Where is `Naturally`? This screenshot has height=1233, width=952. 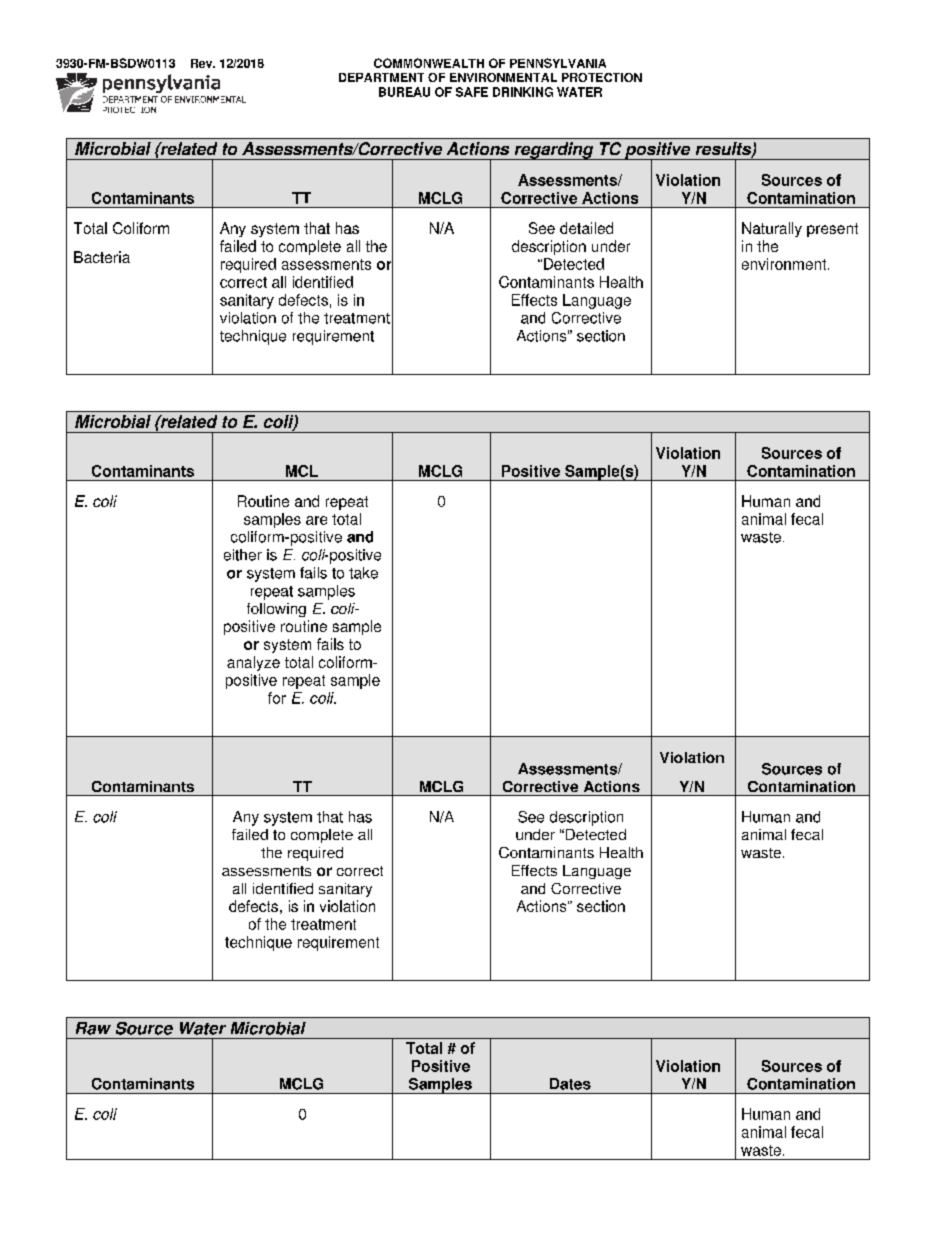
Naturally is located at coordinates (772, 229).
